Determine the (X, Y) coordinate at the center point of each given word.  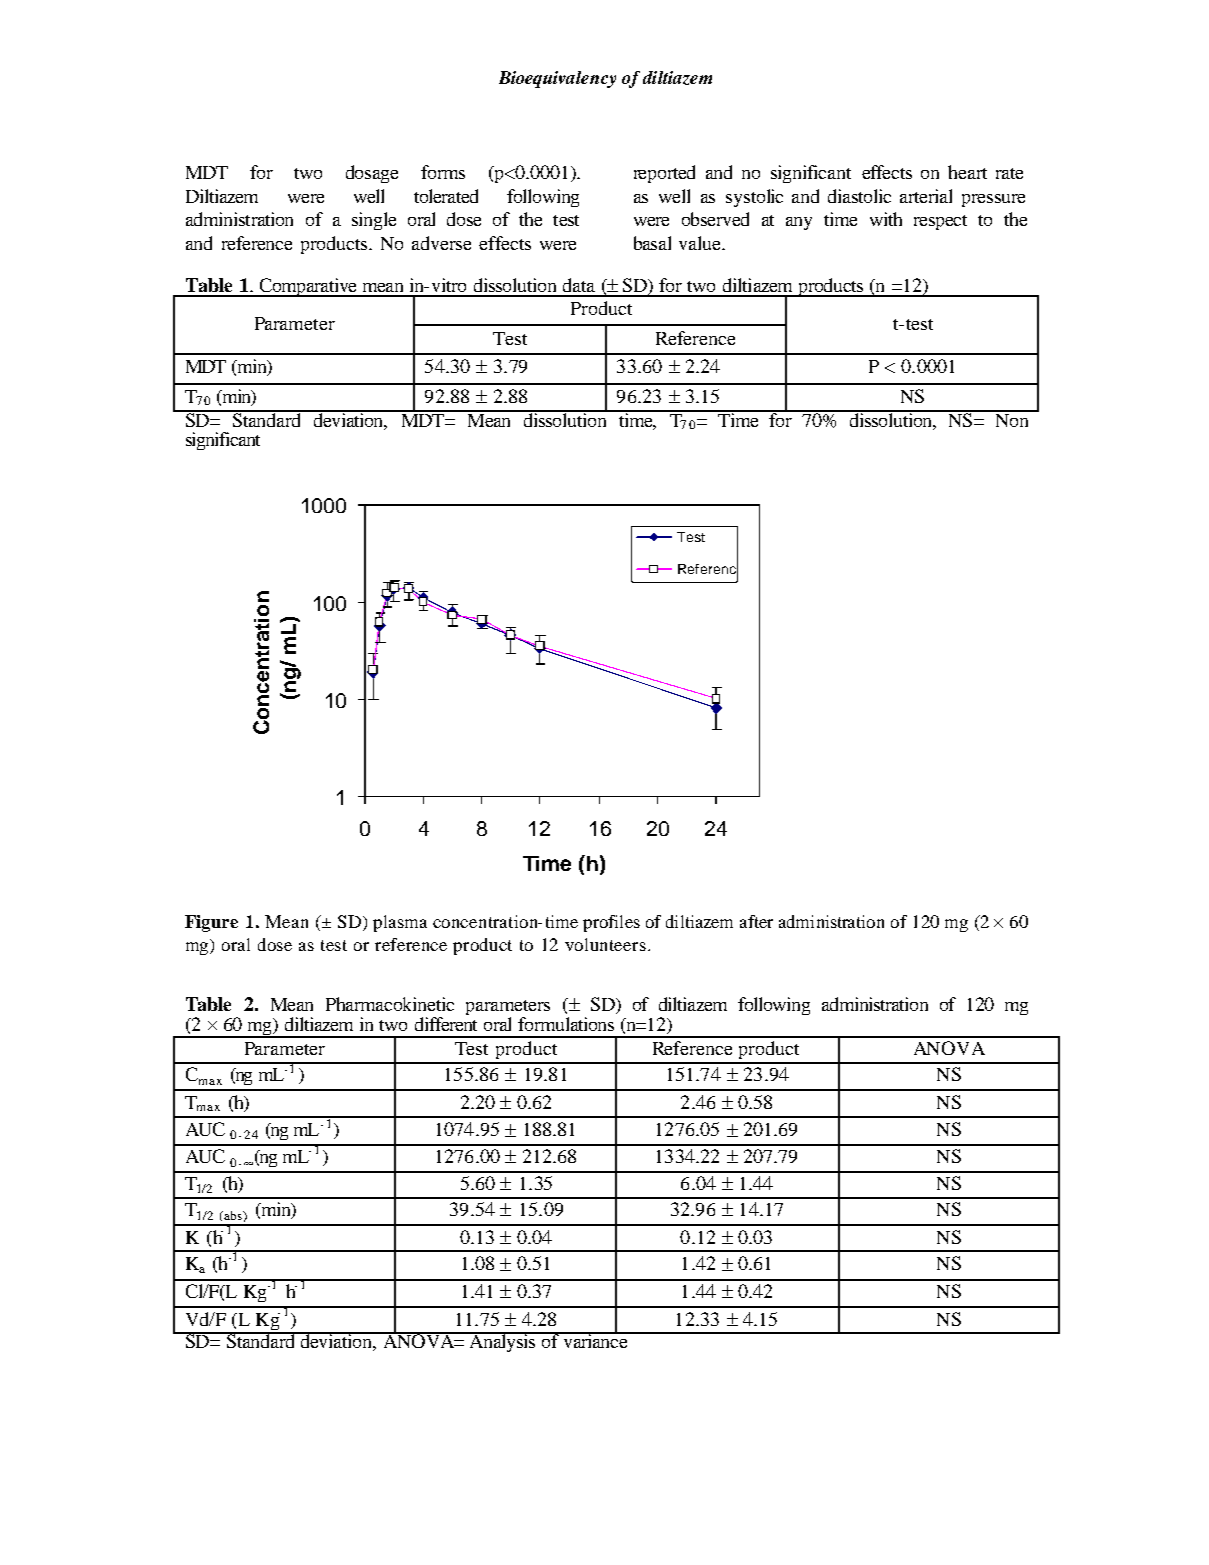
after (756, 921)
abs (233, 1215)
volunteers (605, 944)
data (579, 285)
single (374, 221)
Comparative (308, 287)
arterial (926, 196)
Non (1012, 419)
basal (652, 243)
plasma (400, 923)
